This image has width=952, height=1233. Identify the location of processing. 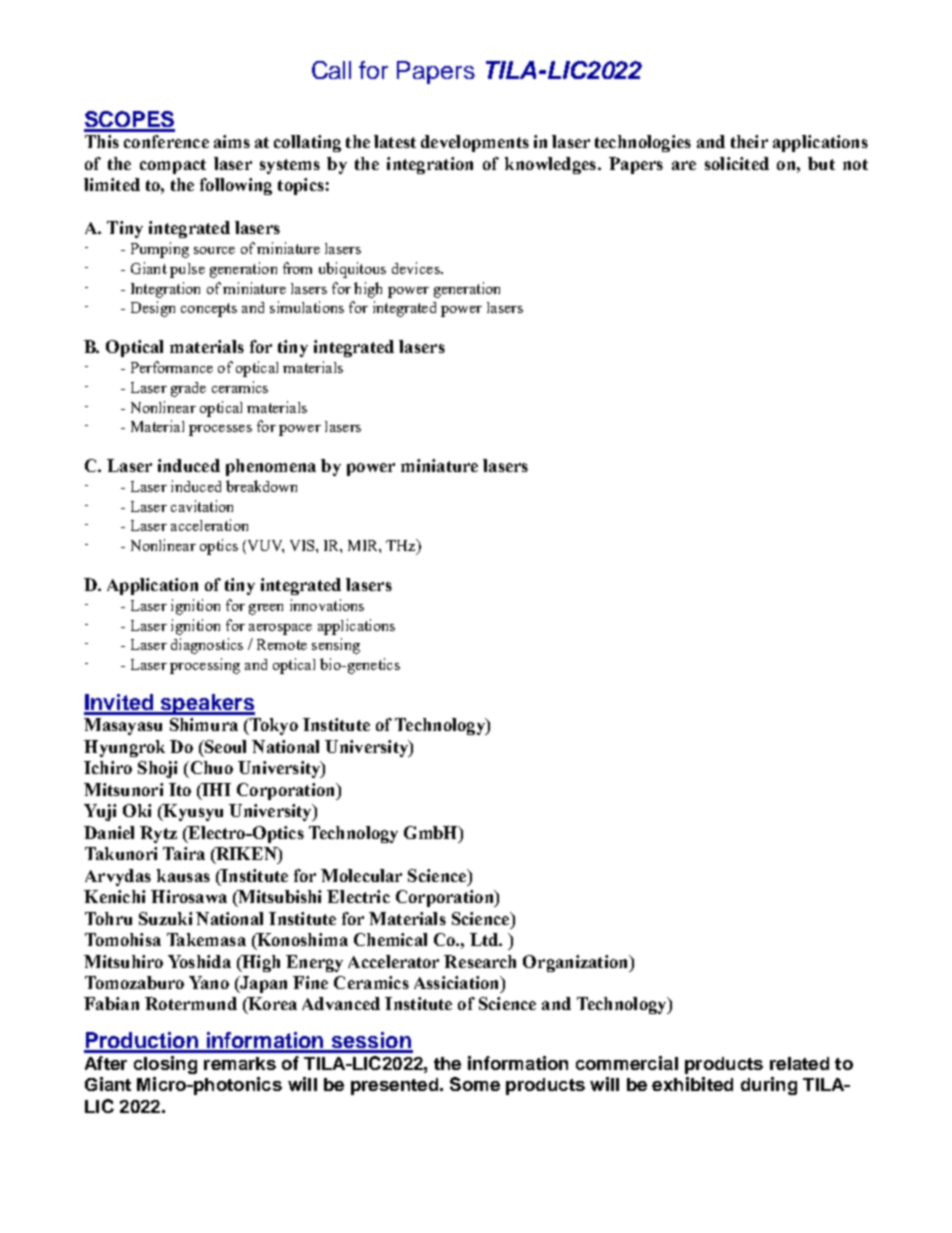
(205, 666).
